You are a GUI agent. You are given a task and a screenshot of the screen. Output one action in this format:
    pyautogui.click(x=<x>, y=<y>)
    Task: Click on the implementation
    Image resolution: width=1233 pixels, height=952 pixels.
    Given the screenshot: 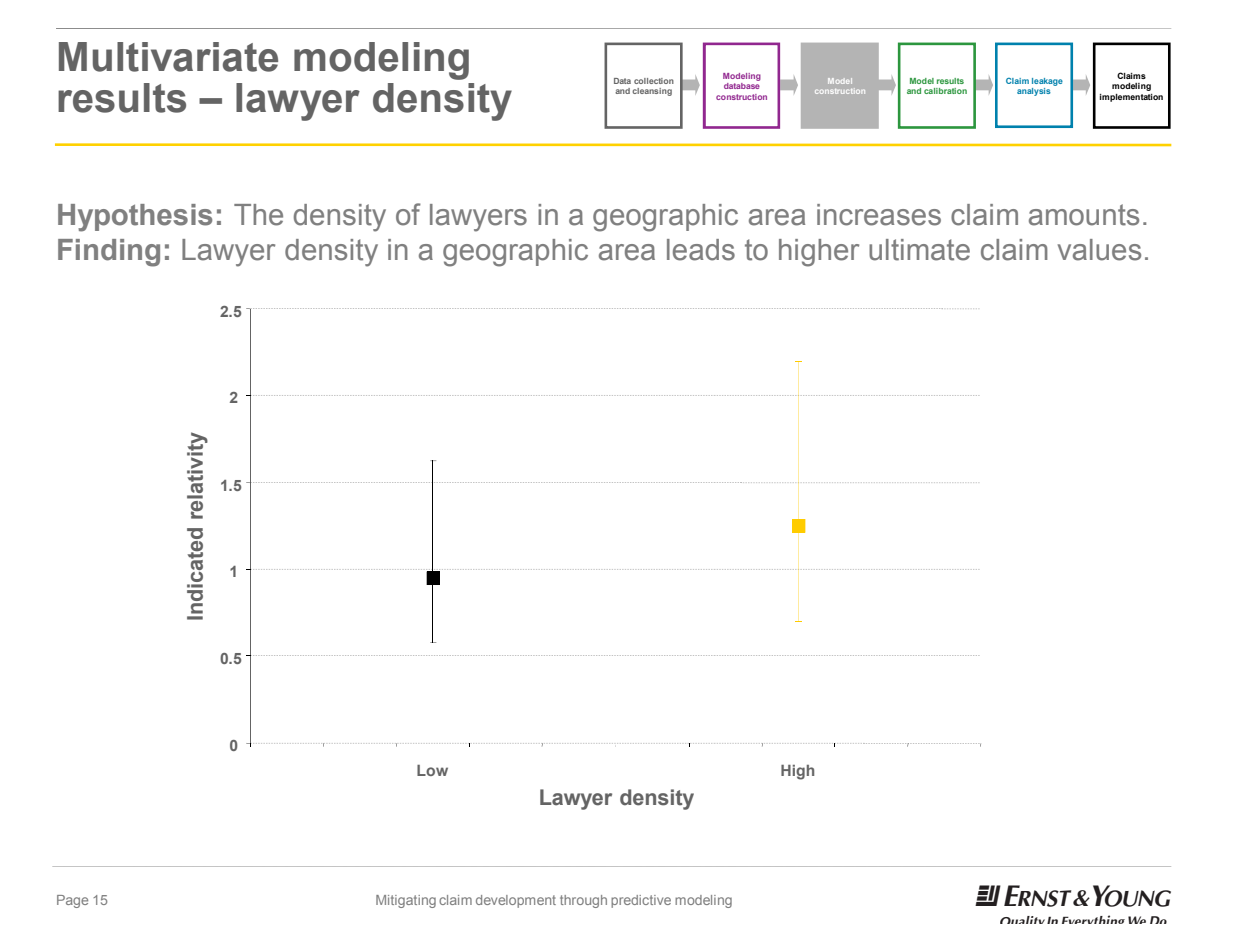 What is the action you would take?
    pyautogui.click(x=1131, y=98)
